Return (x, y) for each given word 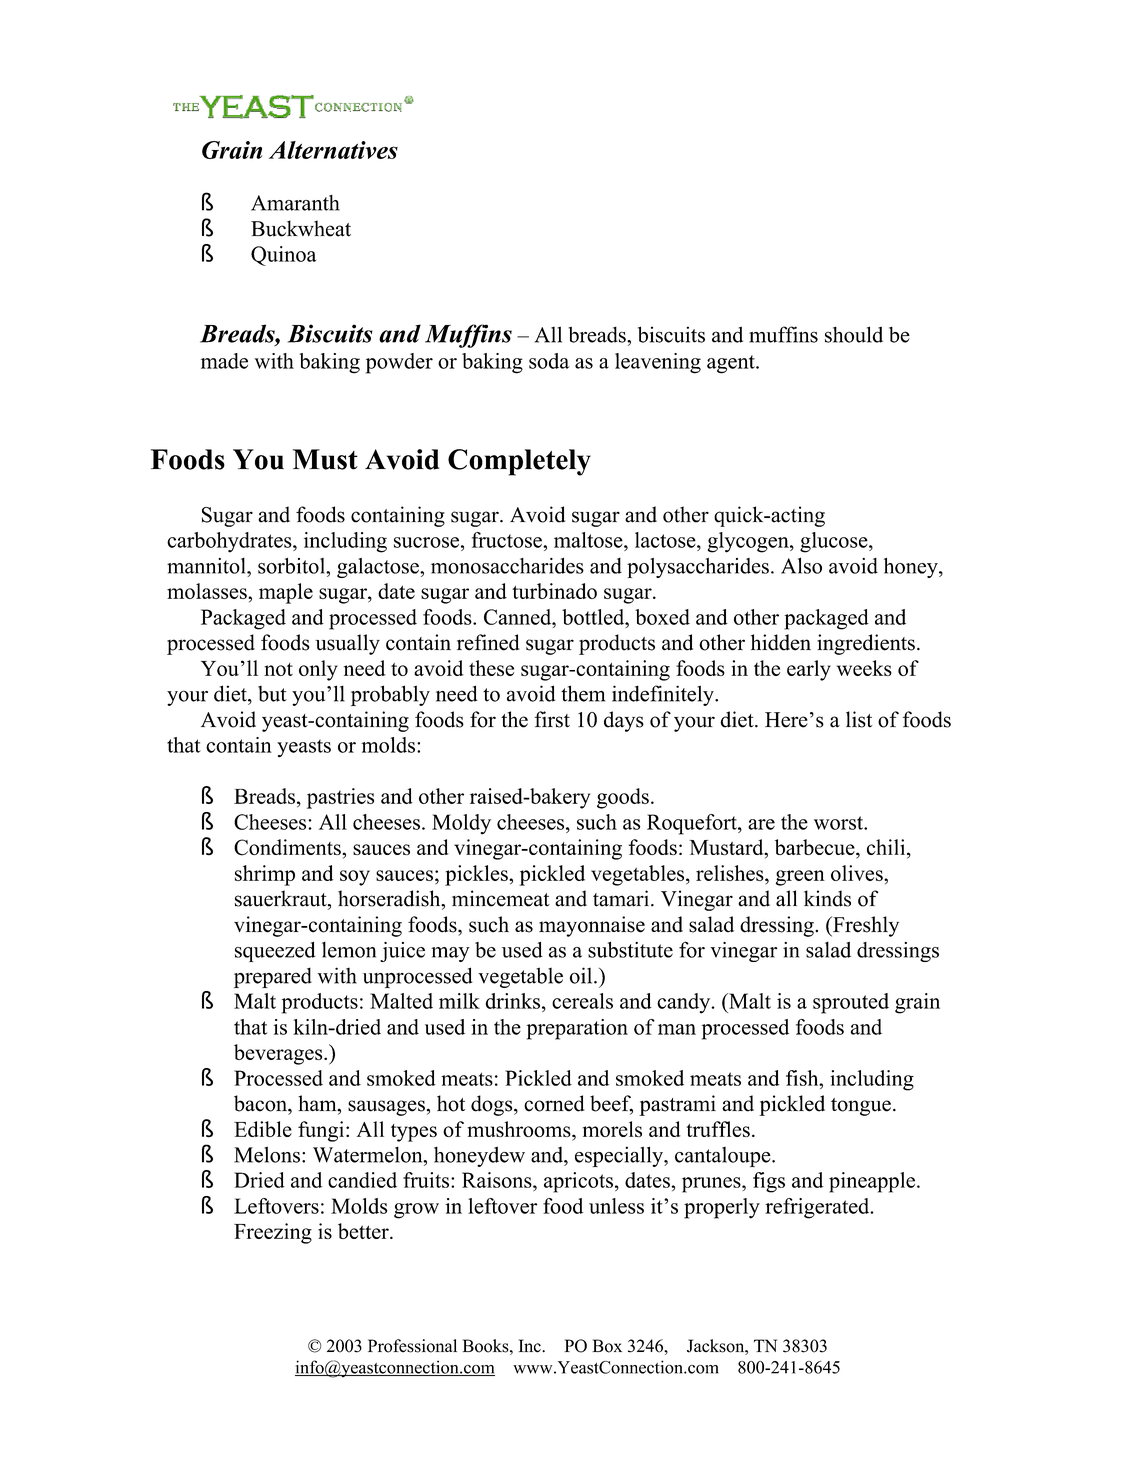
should (854, 334)
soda (549, 361)
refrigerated (818, 1208)
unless (616, 1206)
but (272, 694)
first (552, 719)
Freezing (273, 1233)
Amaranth (295, 203)
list (859, 719)
